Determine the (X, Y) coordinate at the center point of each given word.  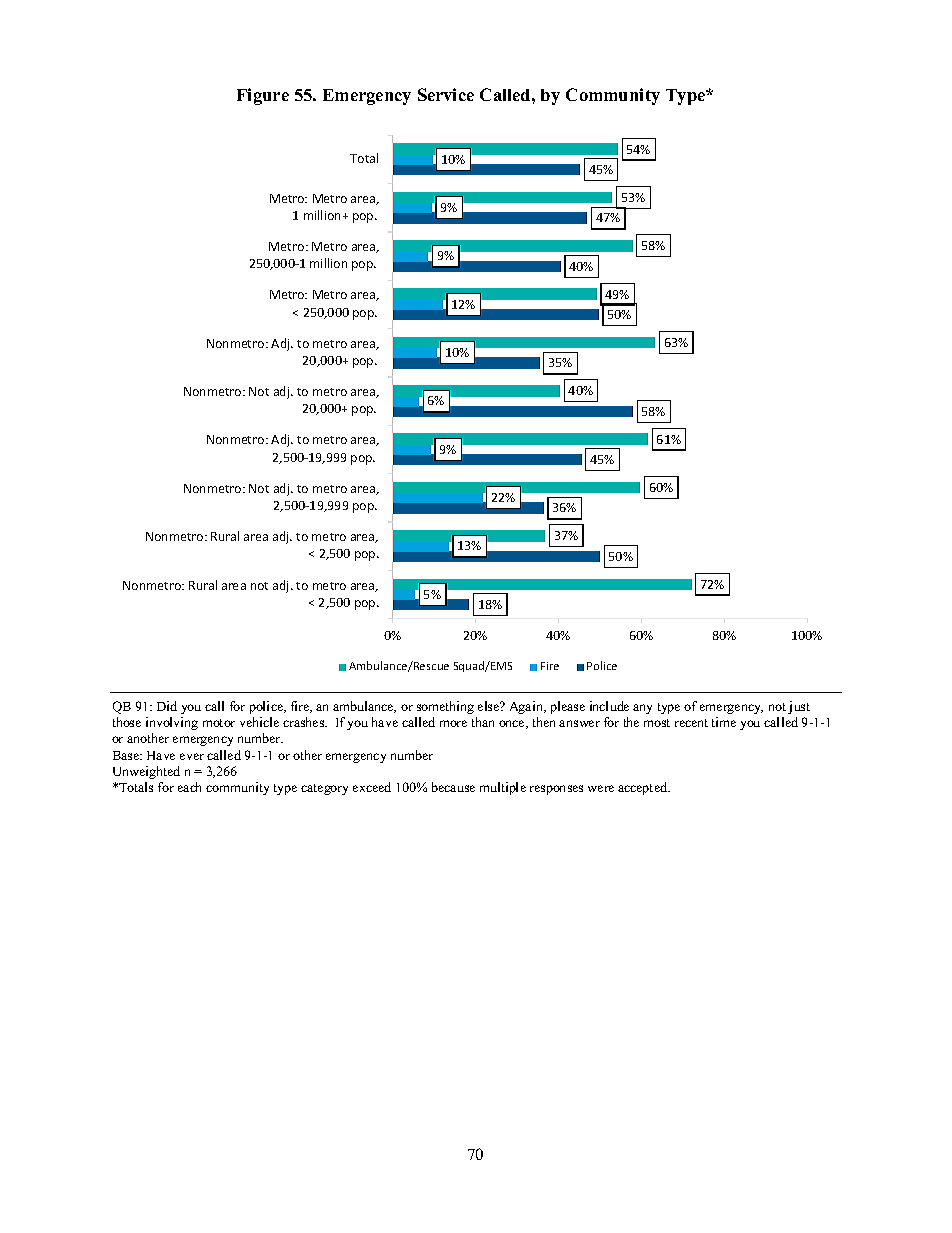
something (445, 707)
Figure (263, 96)
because (453, 787)
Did (167, 706)
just (799, 707)
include (609, 706)
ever (192, 756)
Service (446, 94)
